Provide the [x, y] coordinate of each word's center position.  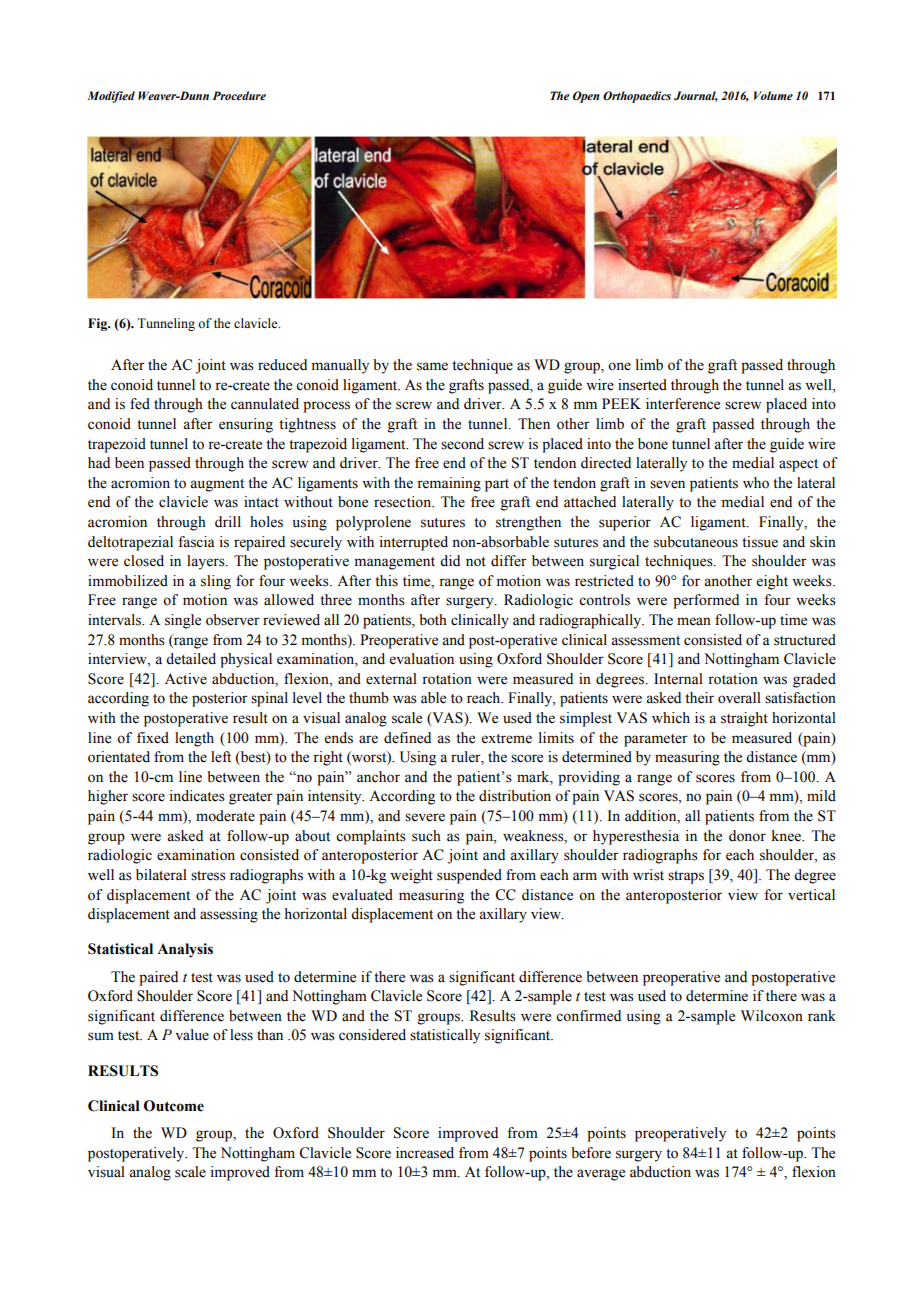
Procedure [239, 95]
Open [586, 97]
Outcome [174, 1106]
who [756, 483]
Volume [773, 95]
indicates [197, 796]
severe [425, 817]
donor [747, 836]
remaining [449, 484]
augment [217, 485]
